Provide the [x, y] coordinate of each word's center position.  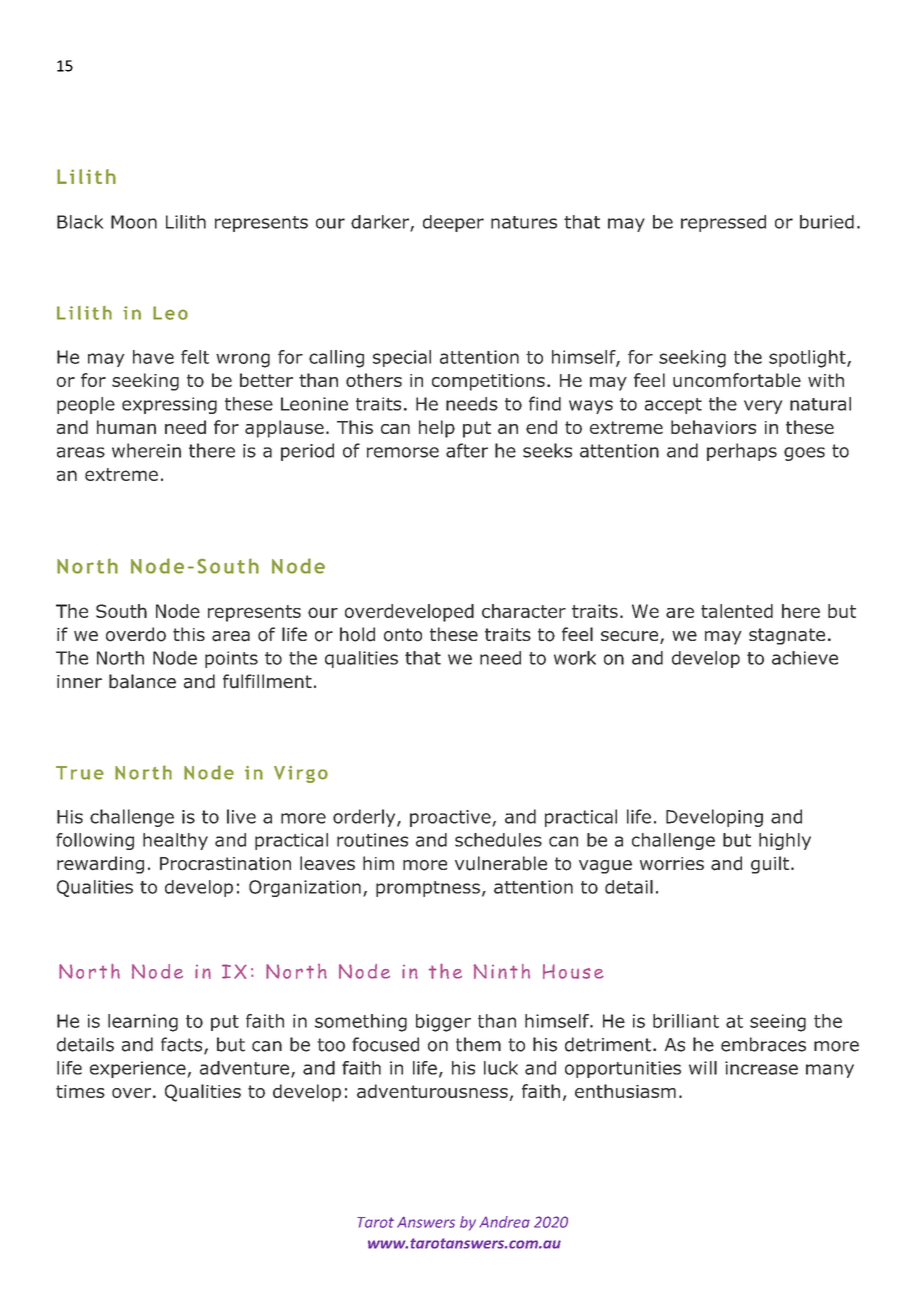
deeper [453, 223]
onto [403, 635]
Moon [134, 222]
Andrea [505, 1222]
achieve [805, 658]
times [80, 1091]
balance [142, 681]
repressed [723, 223]
